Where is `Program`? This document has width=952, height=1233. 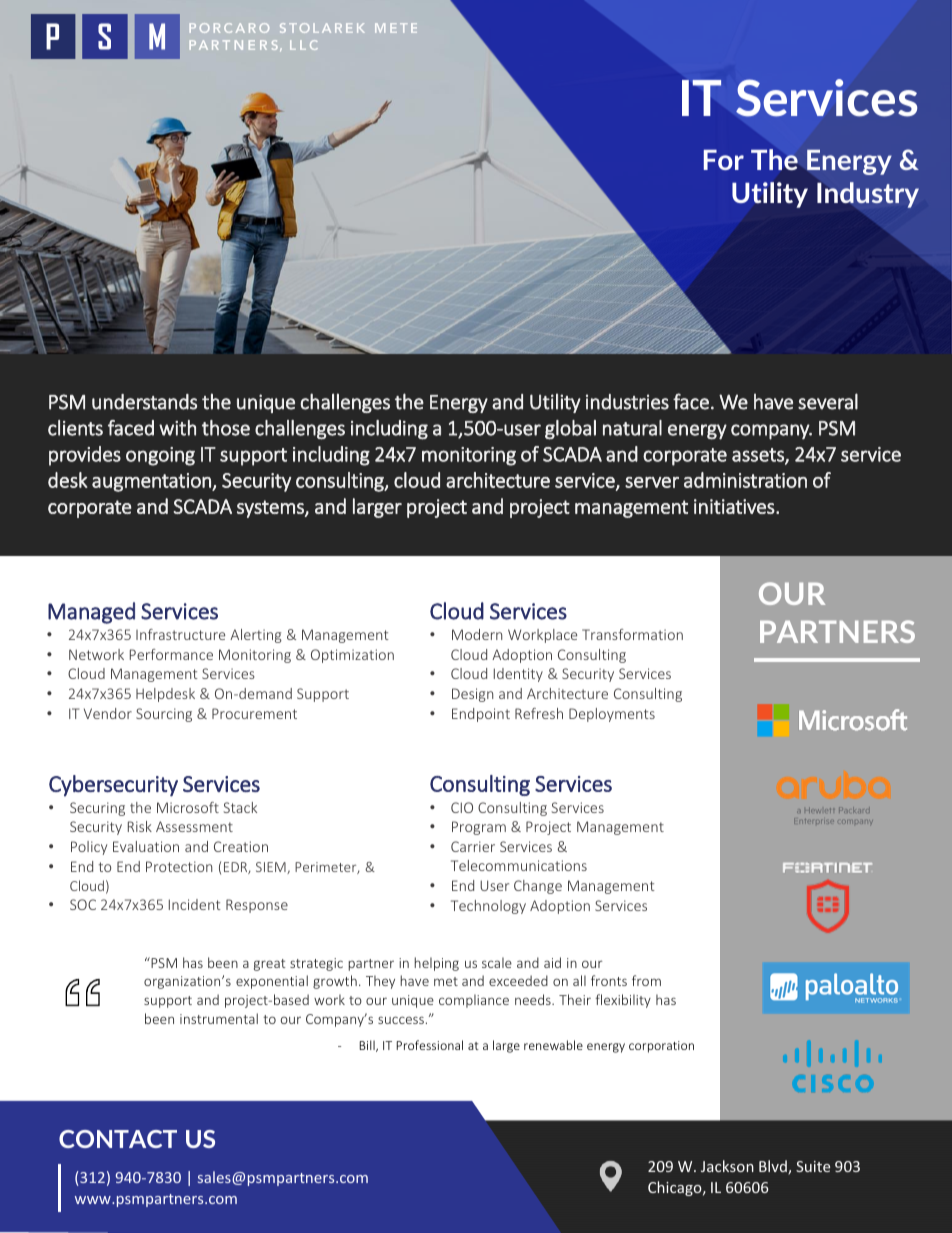
Program is located at coordinates (479, 828).
